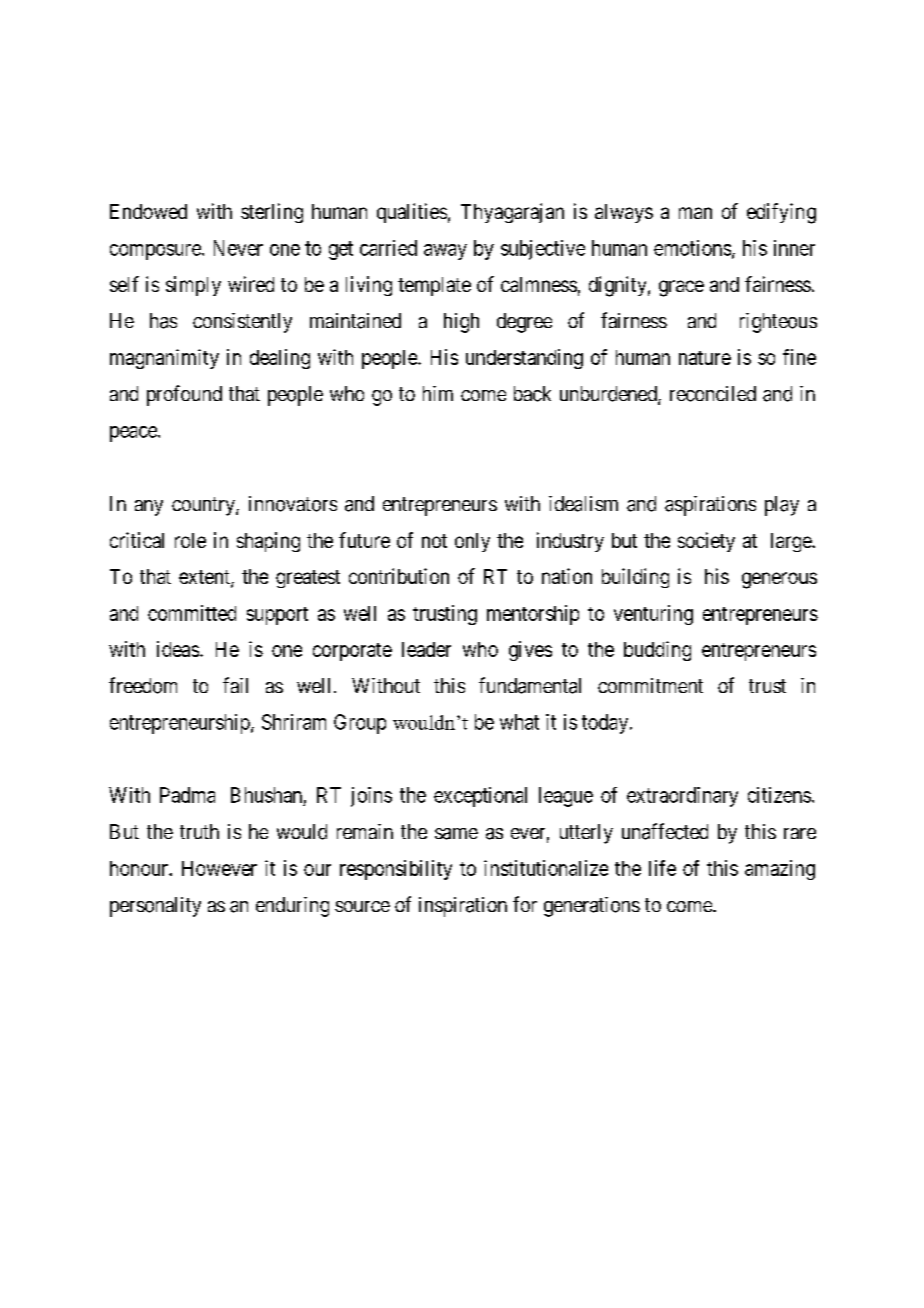 This screenshot has height=1308, width=924. Describe the element at coordinates (710, 506) in the screenshot. I see `aspirations` at that location.
